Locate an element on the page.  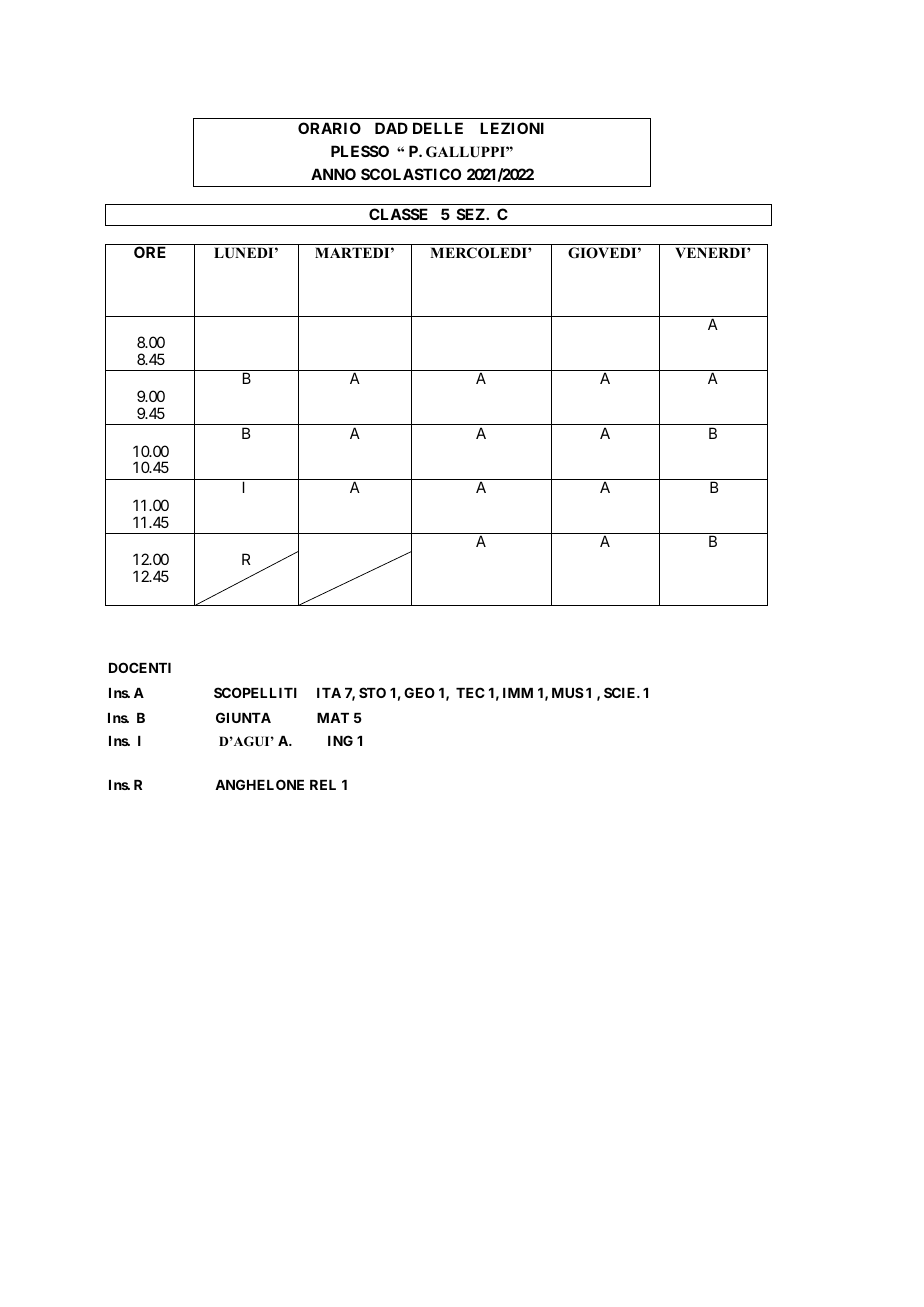
DAD is located at coordinates (391, 128).
